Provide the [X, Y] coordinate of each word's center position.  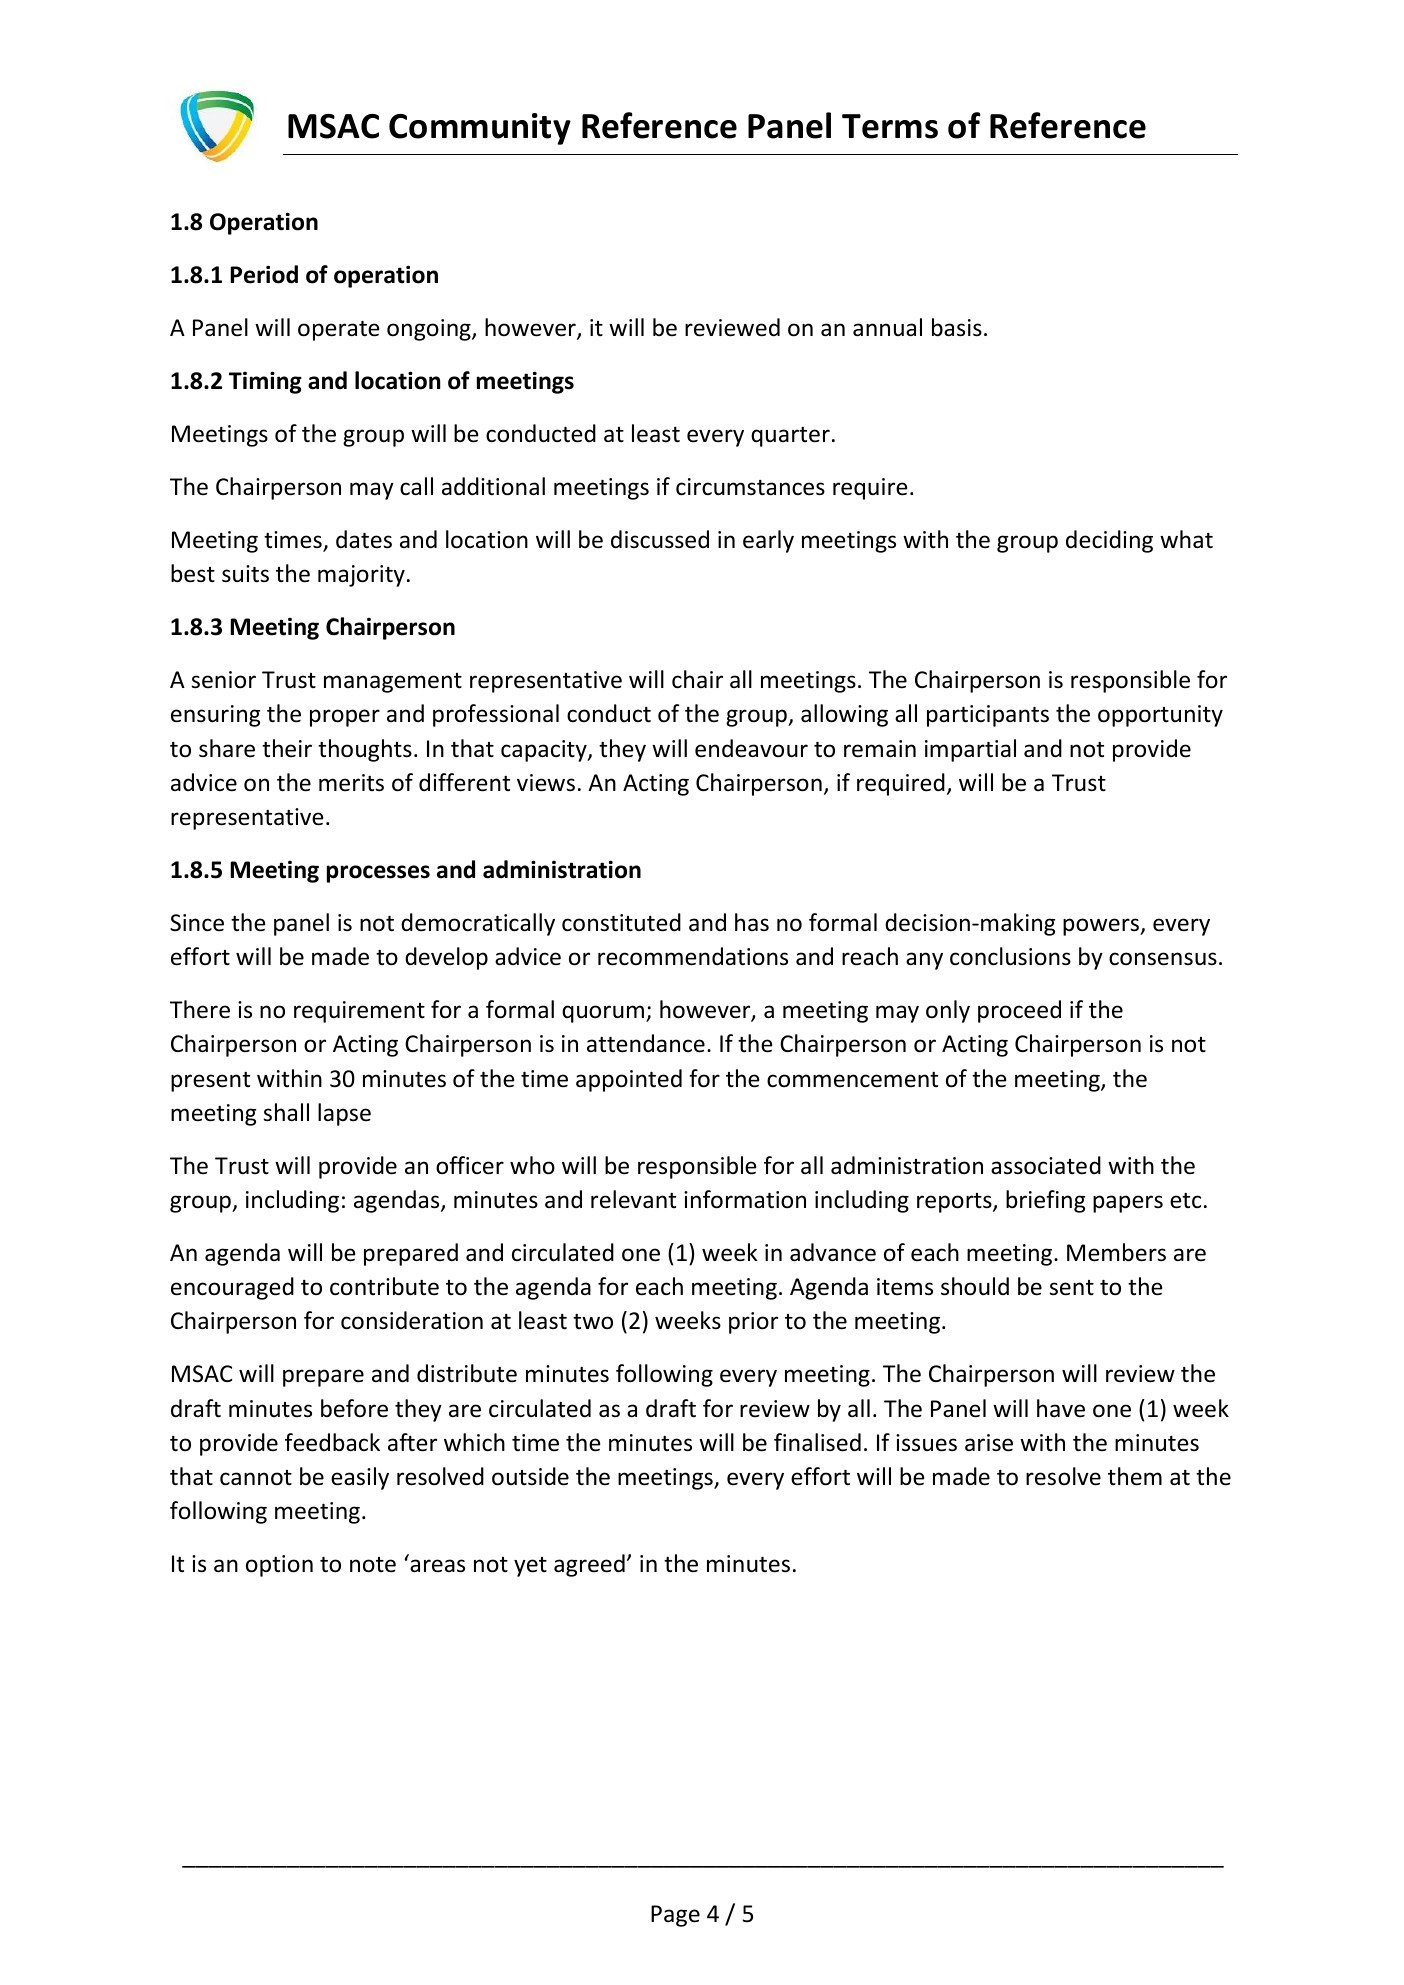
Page [675, 1916]
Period [264, 274]
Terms [890, 126]
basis [957, 327]
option [279, 1566]
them [1135, 1476]
